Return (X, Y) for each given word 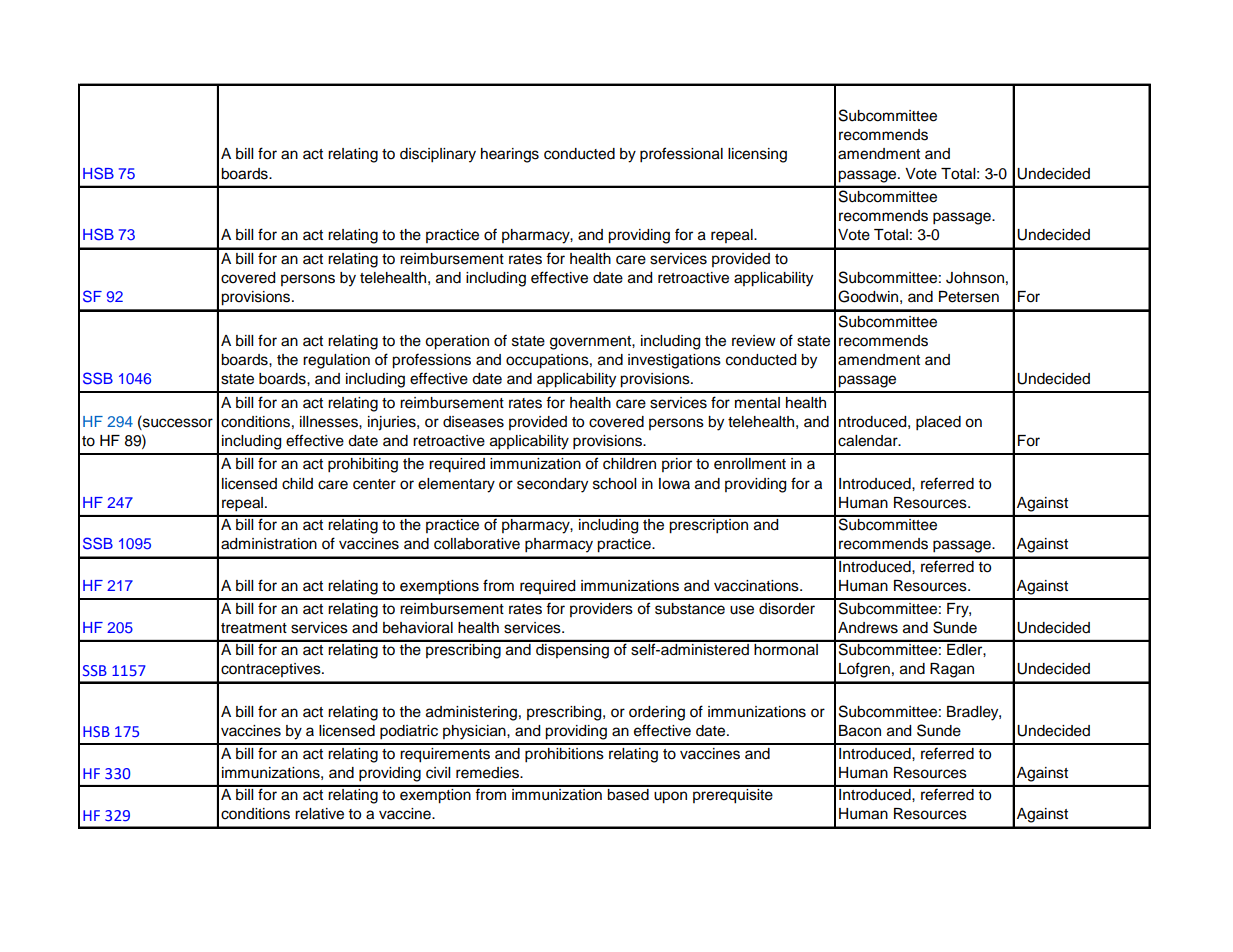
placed (938, 423)
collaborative (477, 544)
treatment (254, 628)
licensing (757, 155)
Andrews (868, 628)
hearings (510, 155)
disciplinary (438, 155)
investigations (674, 361)
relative (319, 814)
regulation (336, 361)
